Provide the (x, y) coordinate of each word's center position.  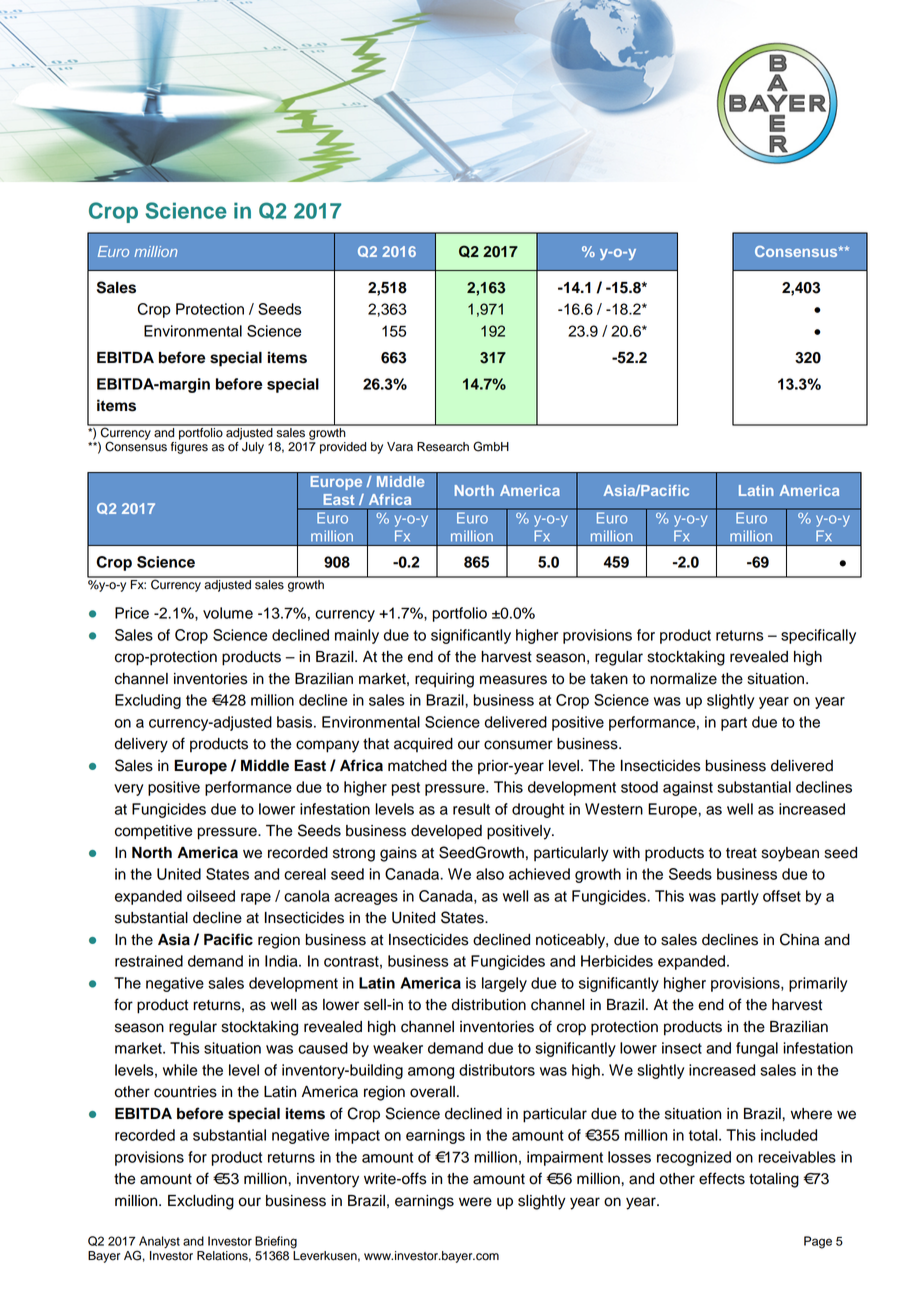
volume (228, 613)
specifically (818, 636)
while (180, 1070)
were (475, 1202)
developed (446, 832)
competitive (153, 832)
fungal (757, 1049)
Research (443, 447)
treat (741, 853)
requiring (444, 680)
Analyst (158, 1243)
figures (189, 448)
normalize (683, 679)
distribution (489, 1005)
